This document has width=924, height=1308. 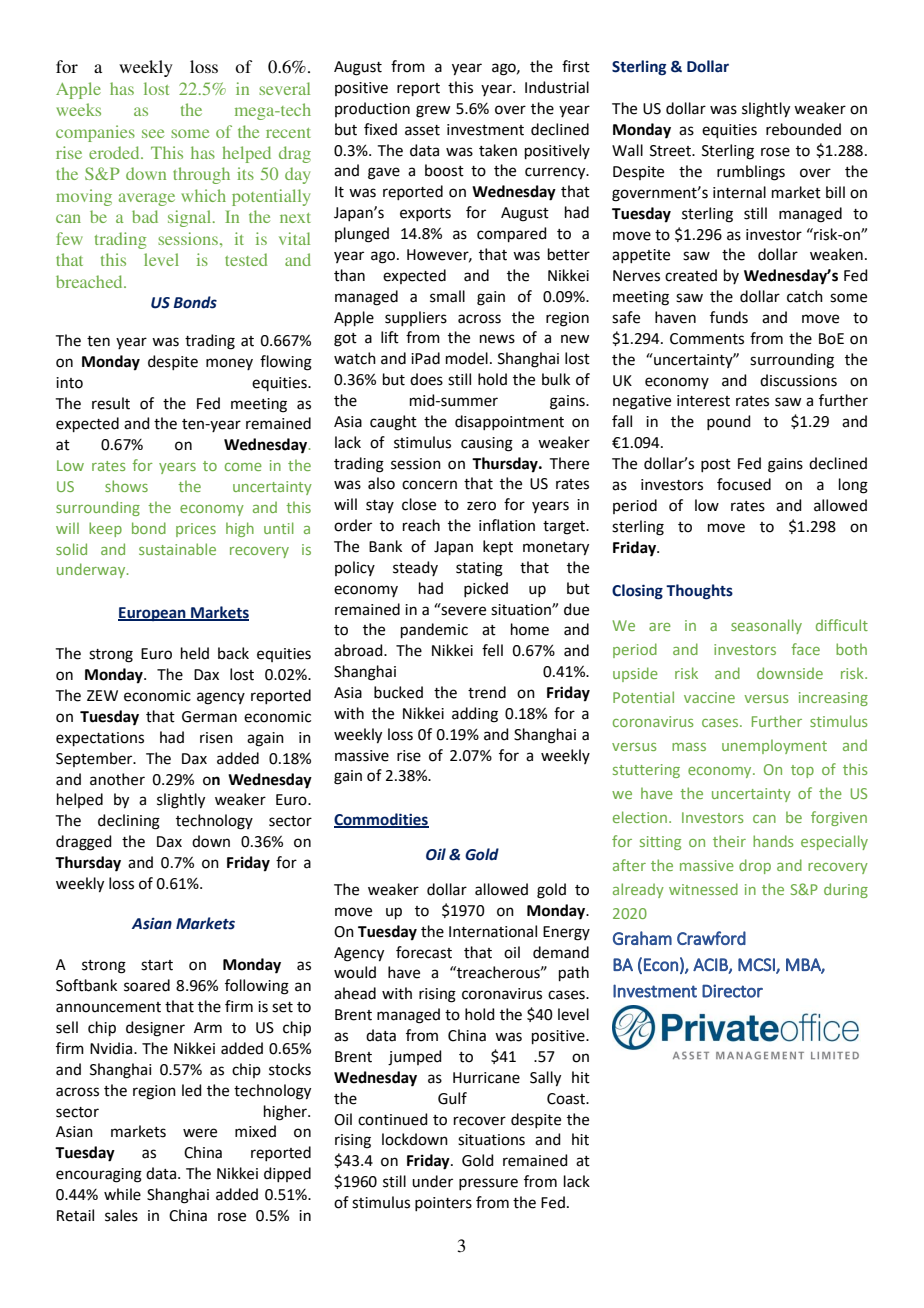 I want to click on model, so click(x=467, y=358).
